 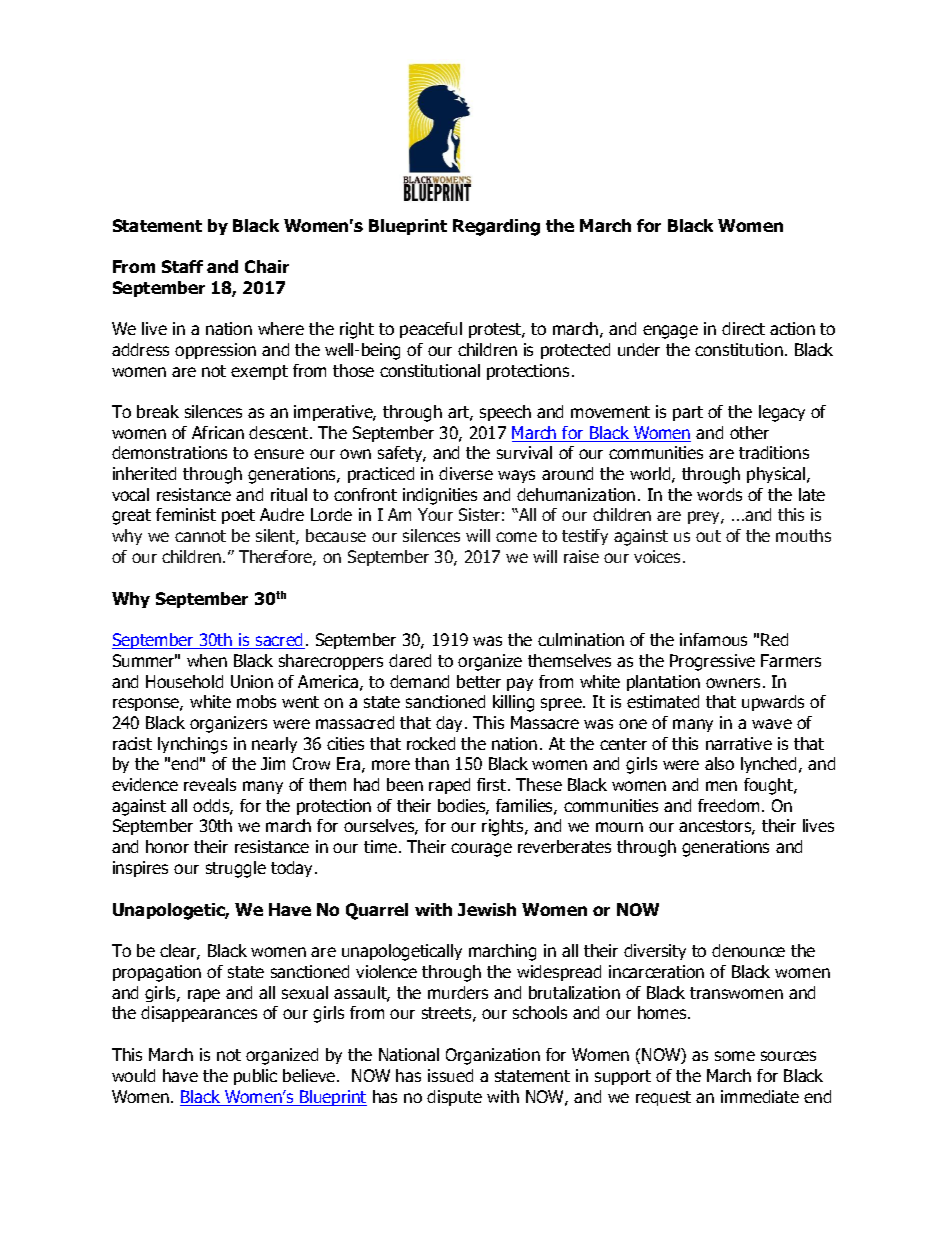 What do you see at coordinates (479, 681) in the screenshot?
I see `better` at bounding box center [479, 681].
